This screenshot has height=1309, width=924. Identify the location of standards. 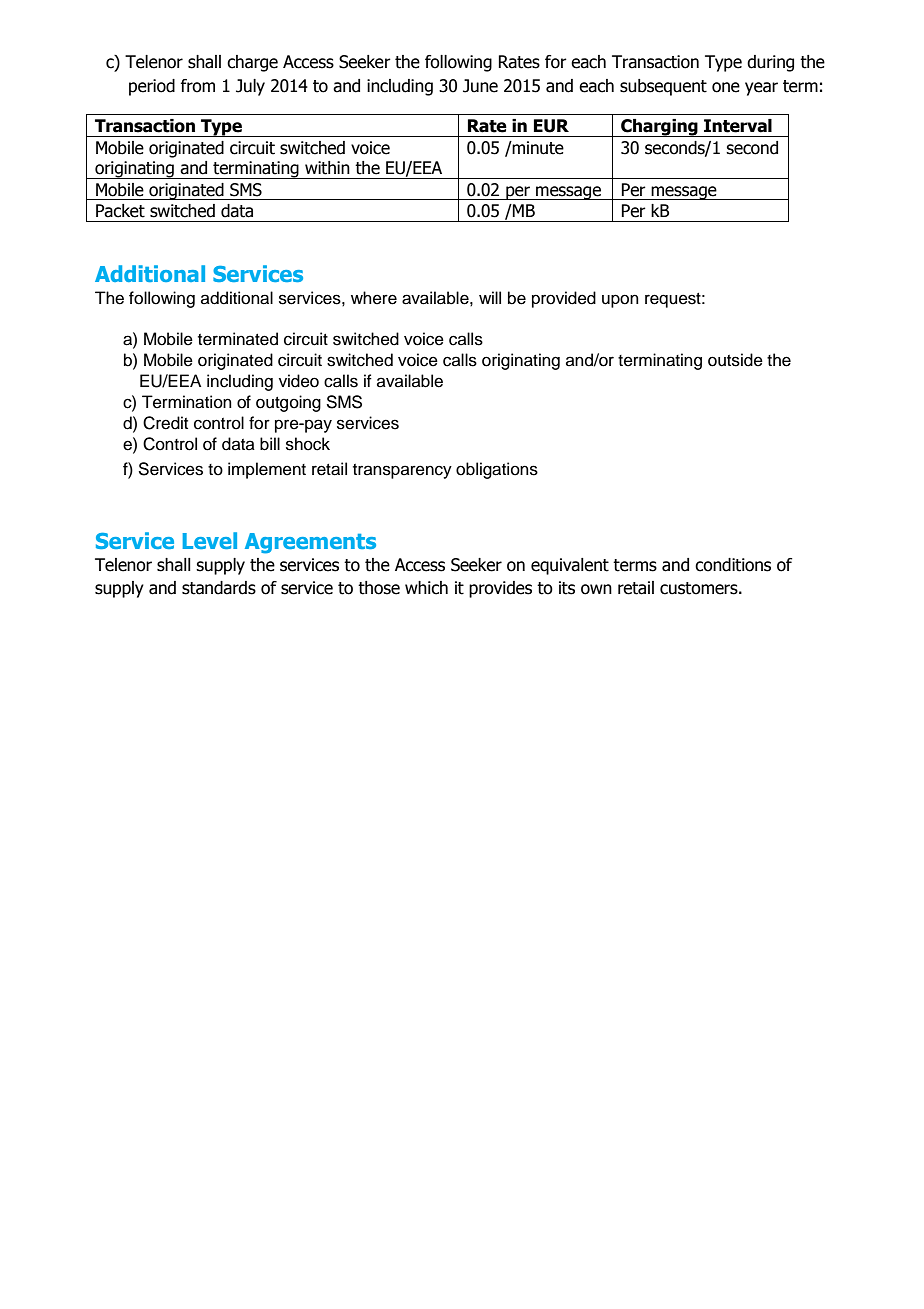
(219, 588).
